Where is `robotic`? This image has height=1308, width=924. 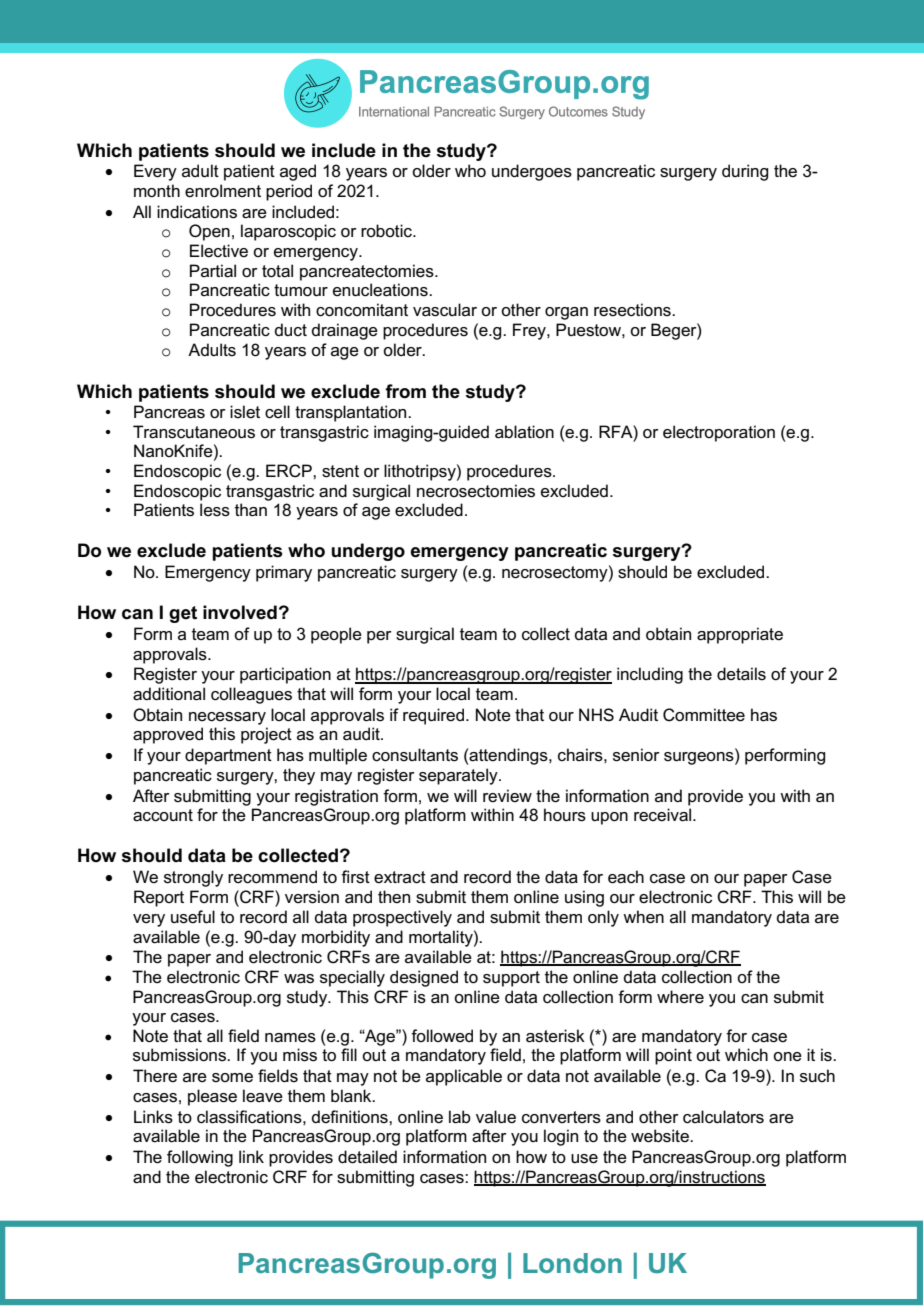 robotic is located at coordinates (387, 230).
